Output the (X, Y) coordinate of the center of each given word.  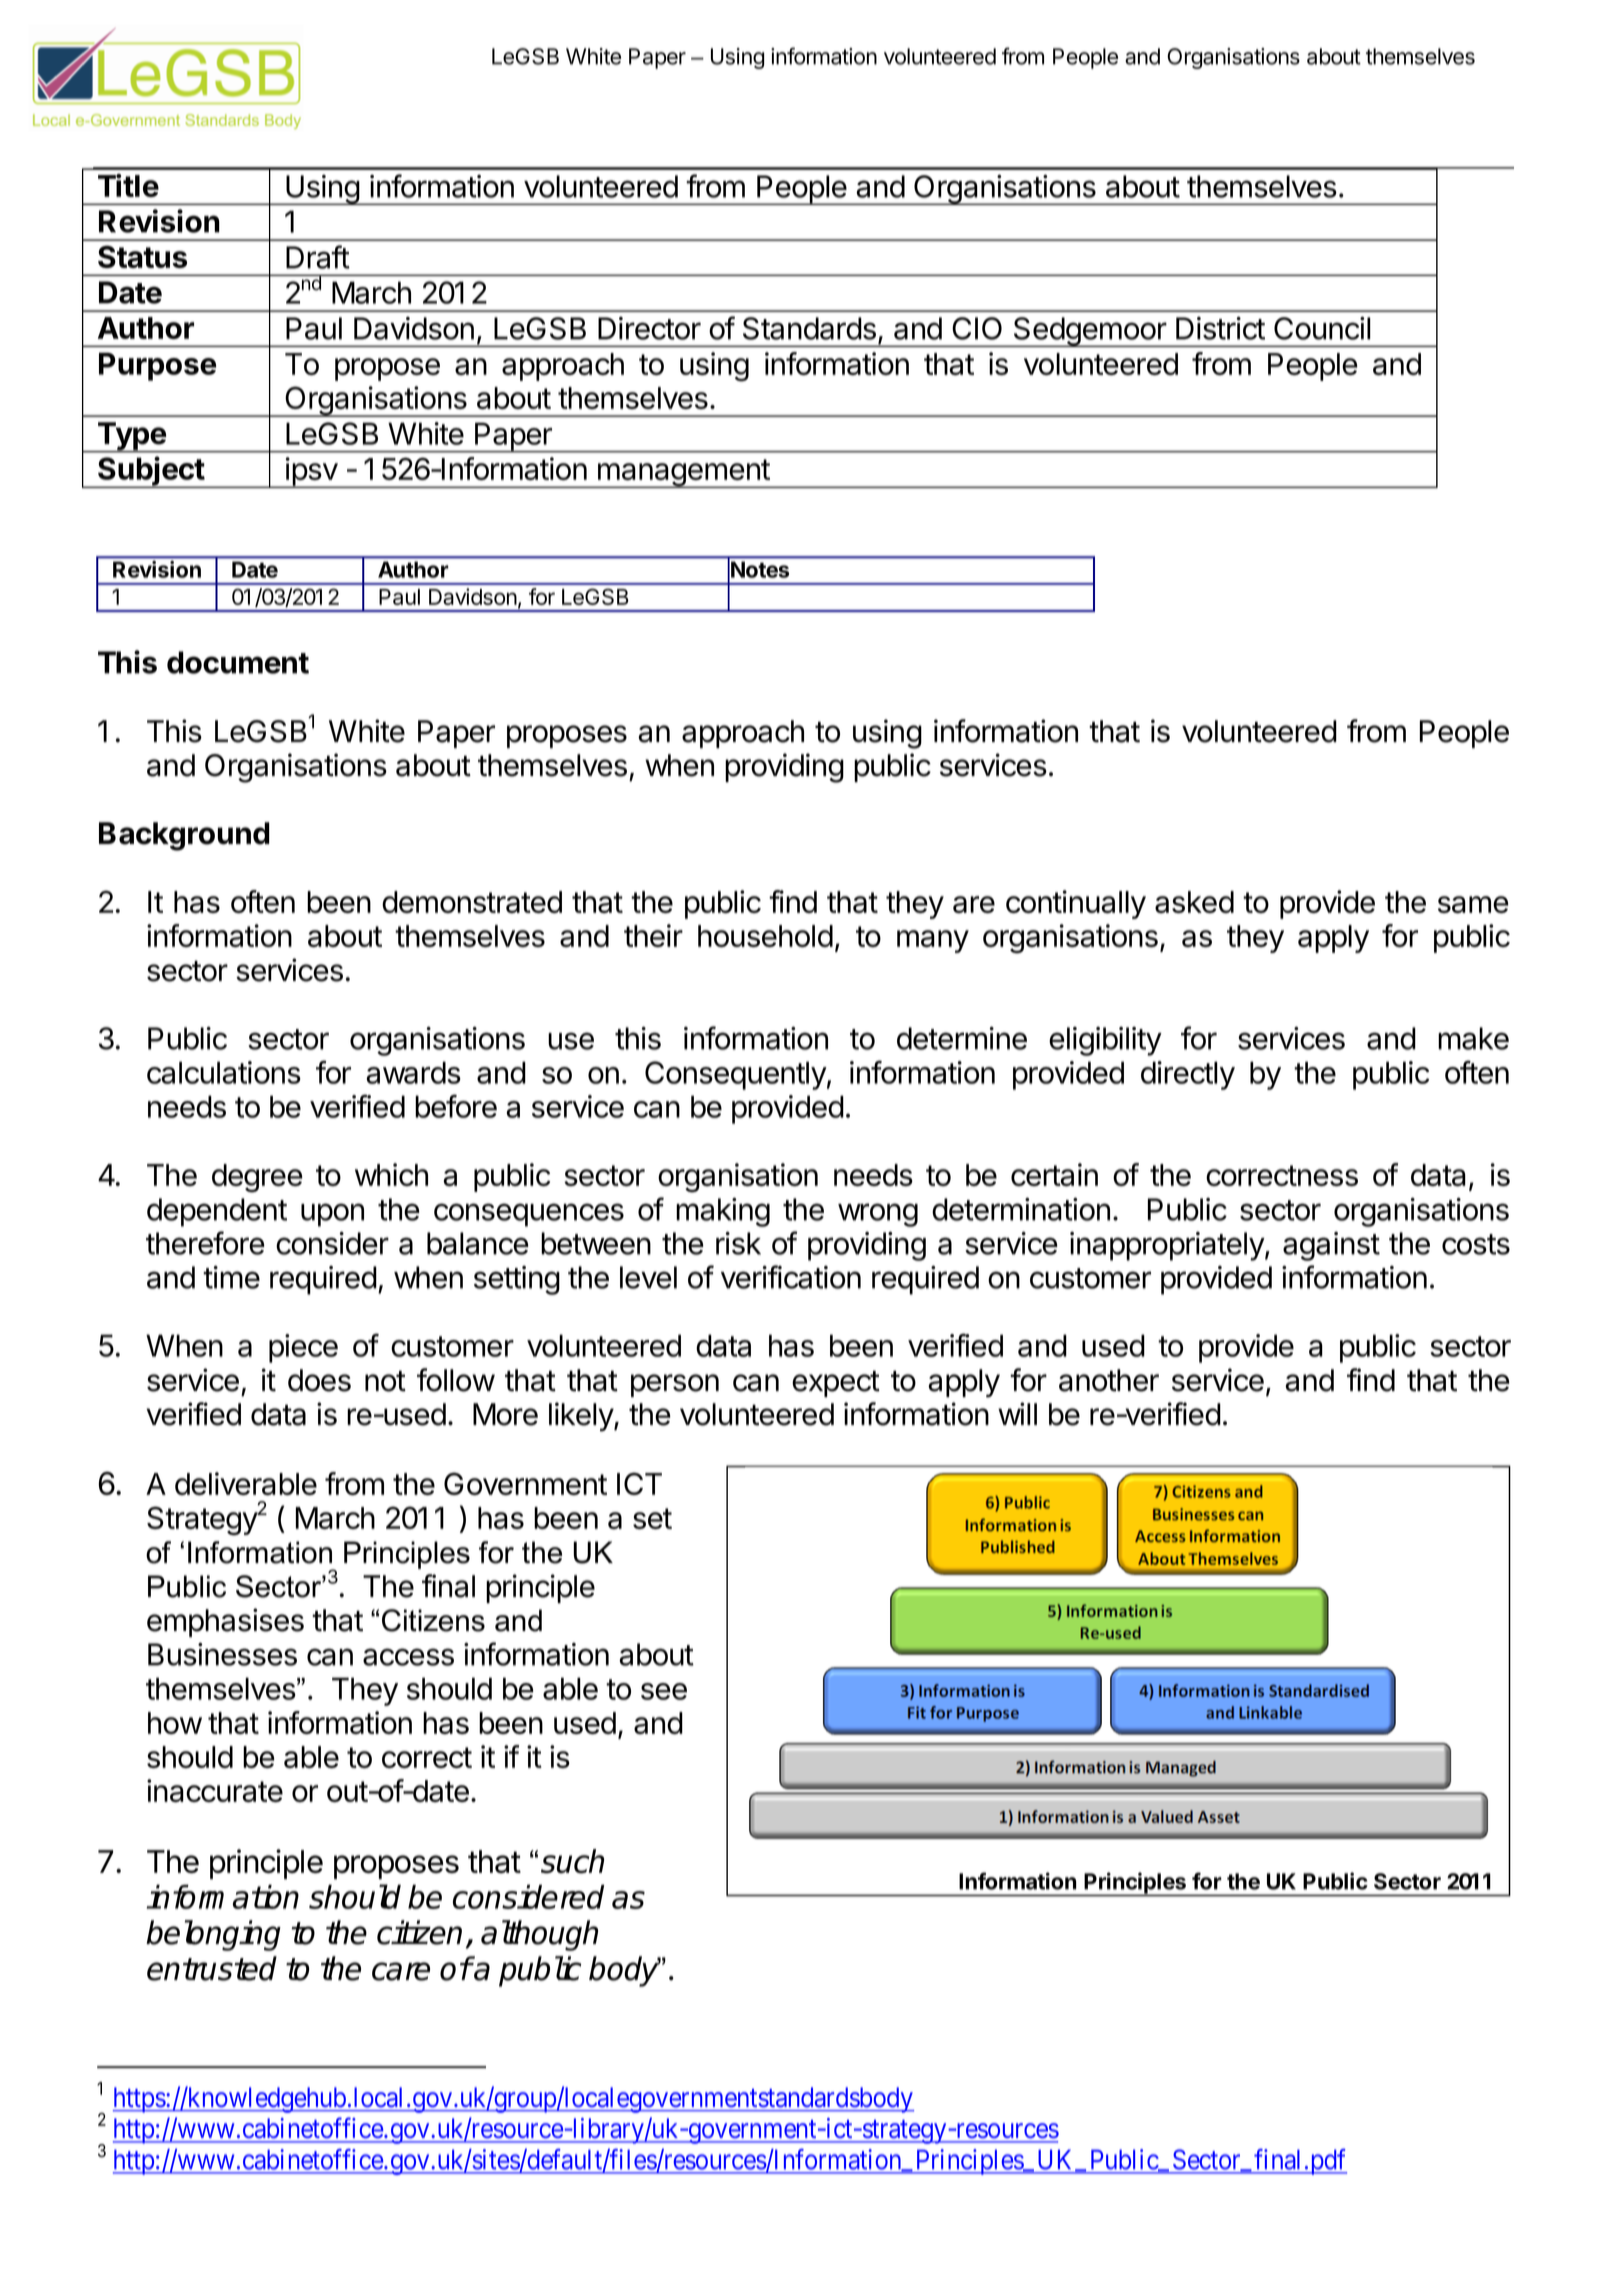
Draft (318, 257)
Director (649, 328)
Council (1322, 328)
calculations (224, 1072)
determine (962, 1038)
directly (1188, 1075)
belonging (213, 1935)
